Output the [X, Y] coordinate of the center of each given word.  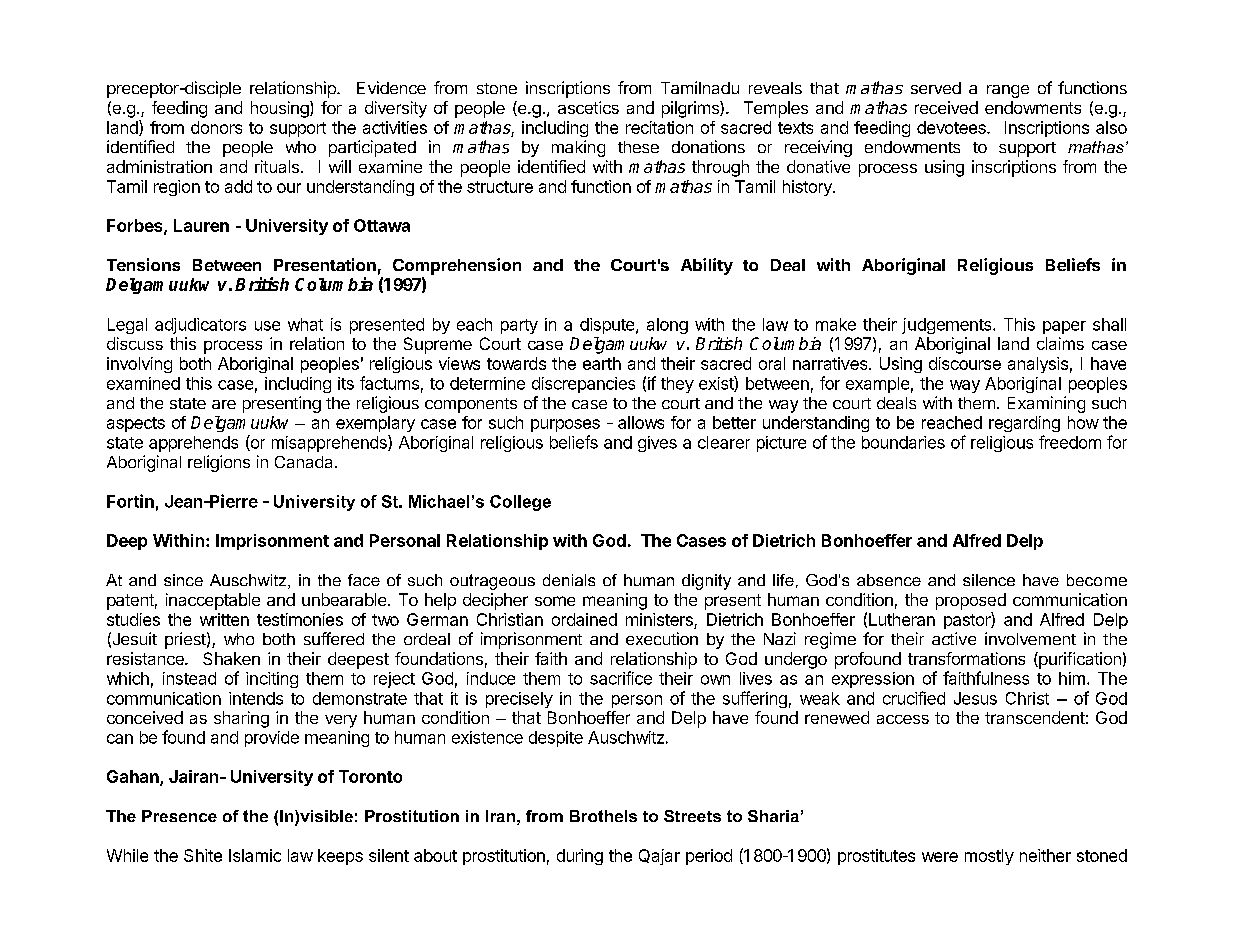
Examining [1046, 404]
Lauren [201, 225]
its [346, 383]
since [183, 580]
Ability [707, 266]
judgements [948, 326]
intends [256, 698]
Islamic [255, 855]
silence [989, 580]
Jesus [975, 698]
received [946, 107]
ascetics [588, 107]
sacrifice [621, 678]
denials [569, 580]
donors [216, 127]
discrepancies [583, 385]
